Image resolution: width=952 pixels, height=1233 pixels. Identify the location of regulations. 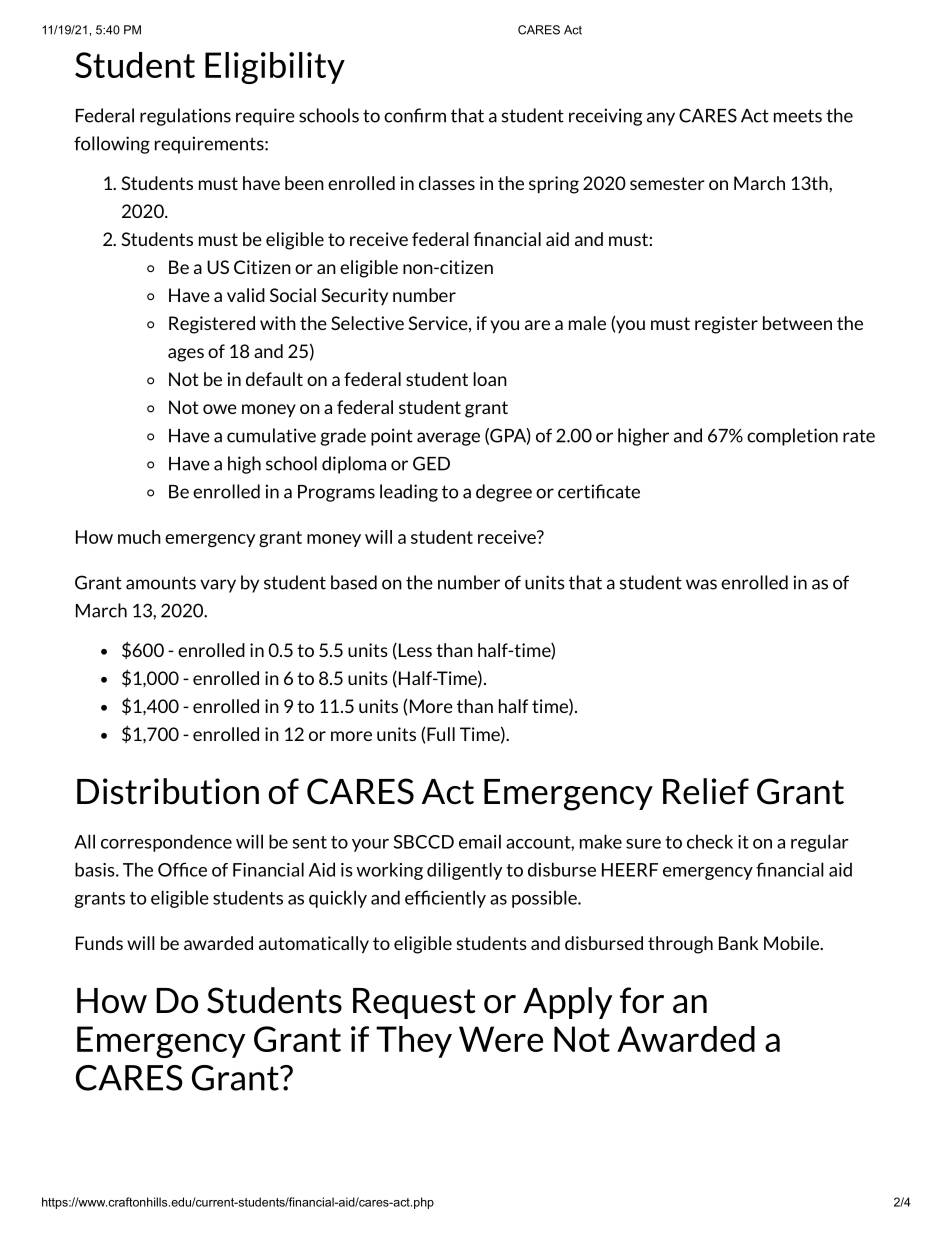
(185, 117).
